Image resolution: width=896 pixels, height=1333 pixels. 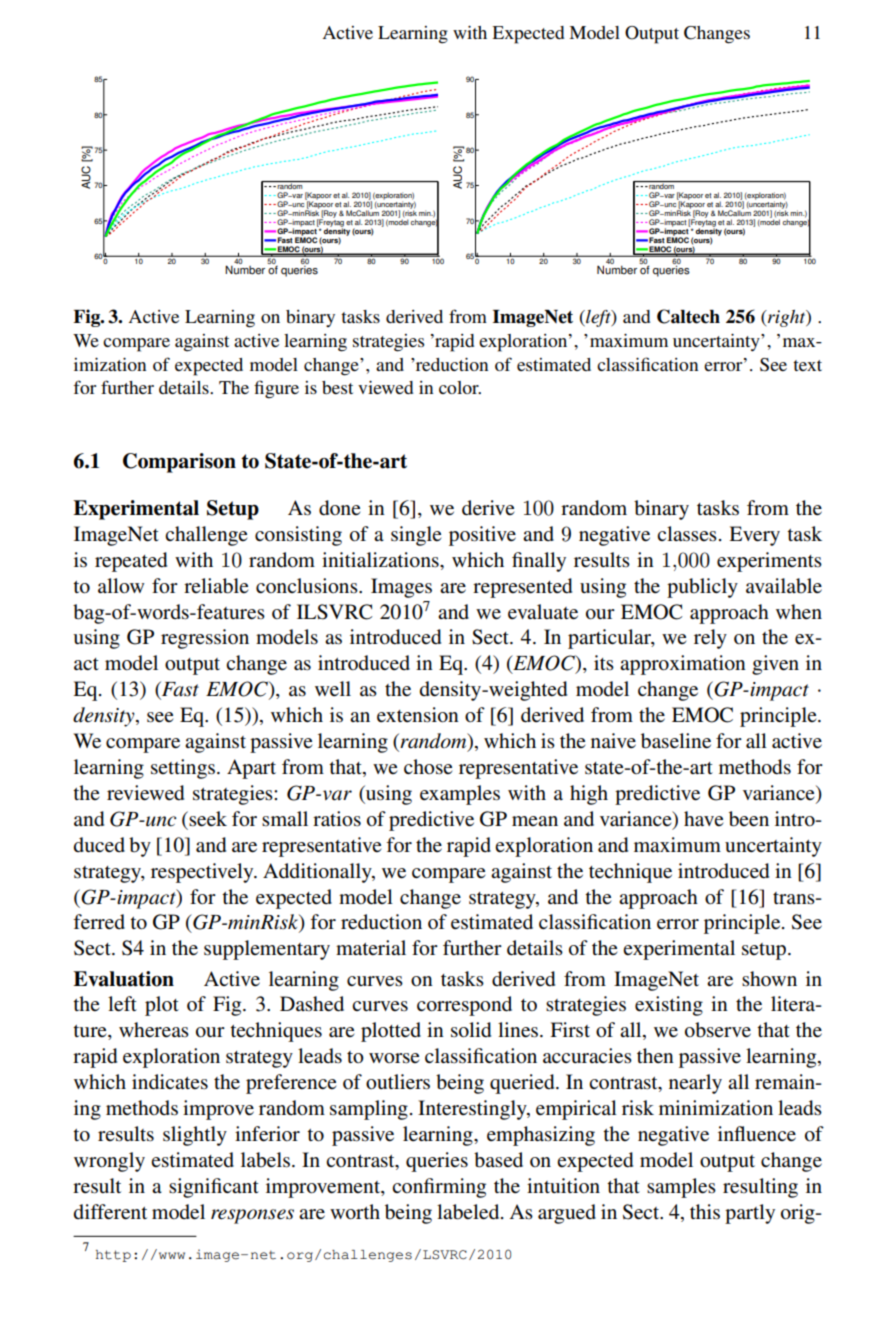 I want to click on figure, so click(x=276, y=389).
